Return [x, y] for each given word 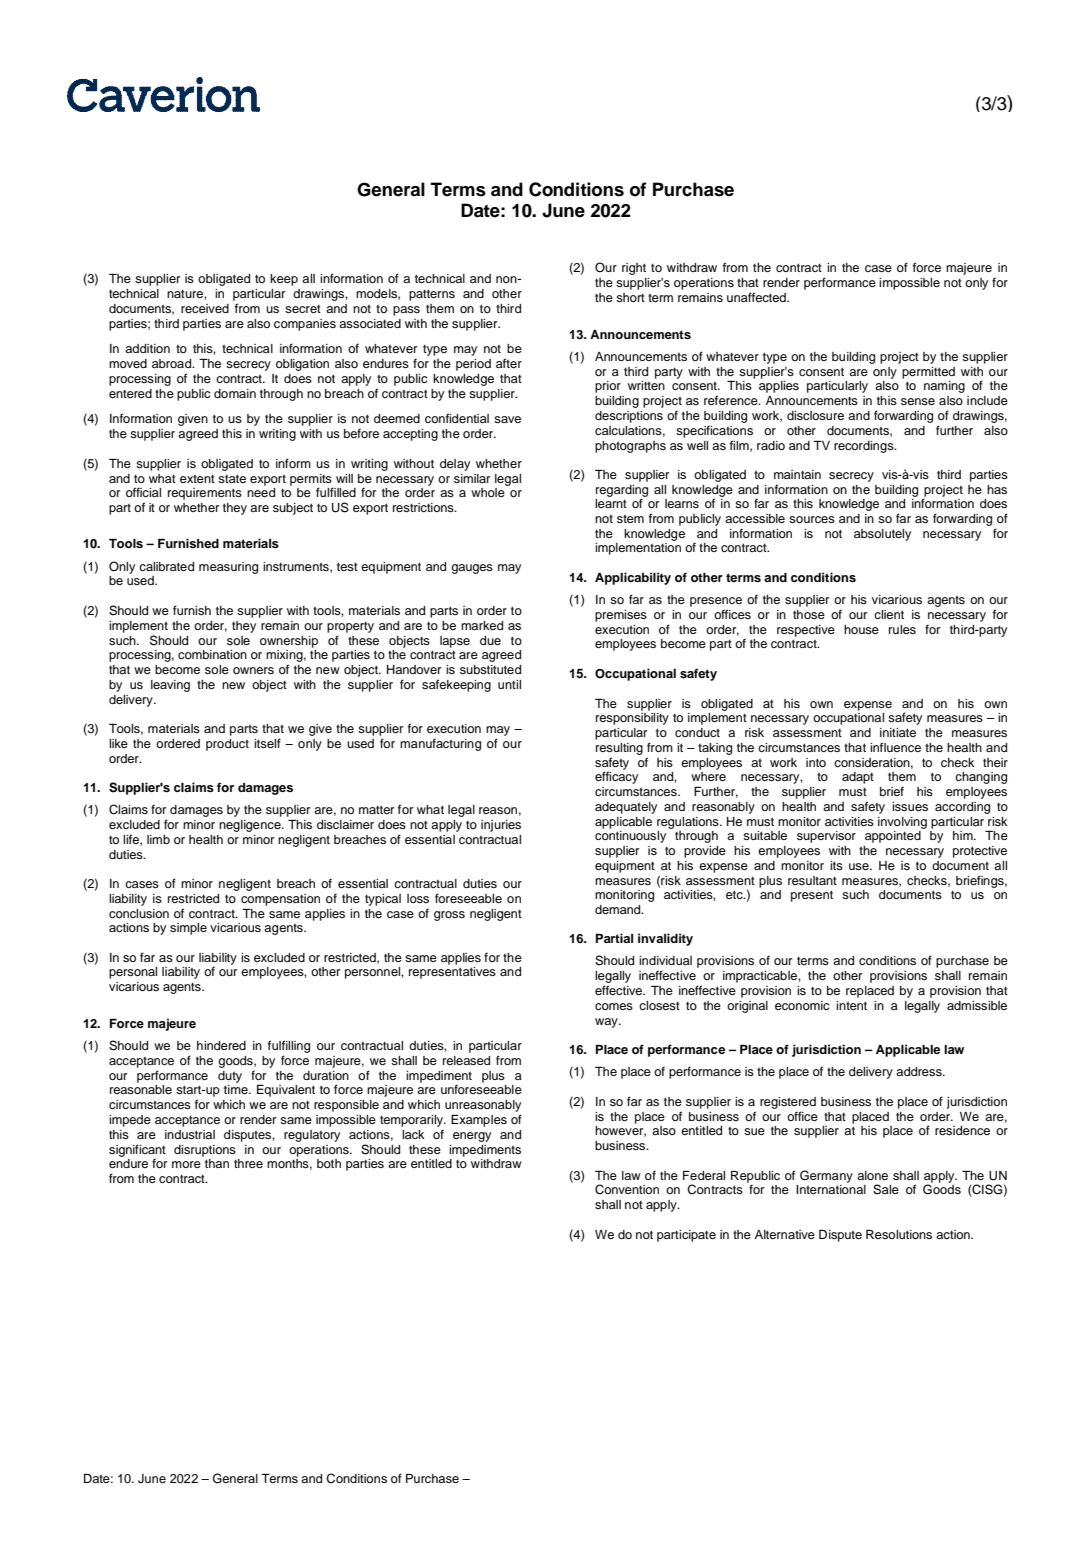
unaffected [757, 297]
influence [895, 747]
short [630, 297]
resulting [619, 749]
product [227, 745]
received [205, 308]
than [217, 1163]
